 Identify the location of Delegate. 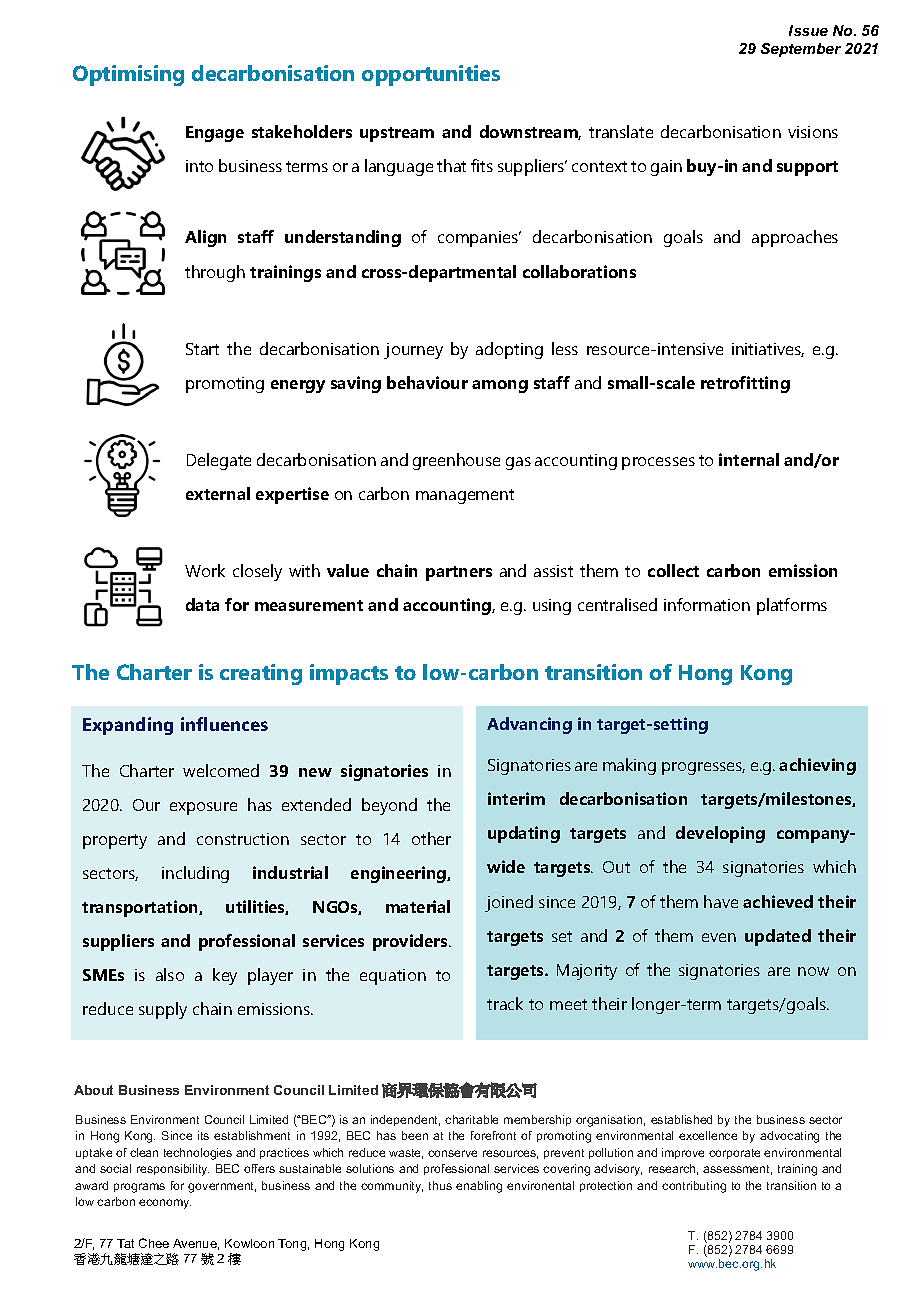
(219, 461).
